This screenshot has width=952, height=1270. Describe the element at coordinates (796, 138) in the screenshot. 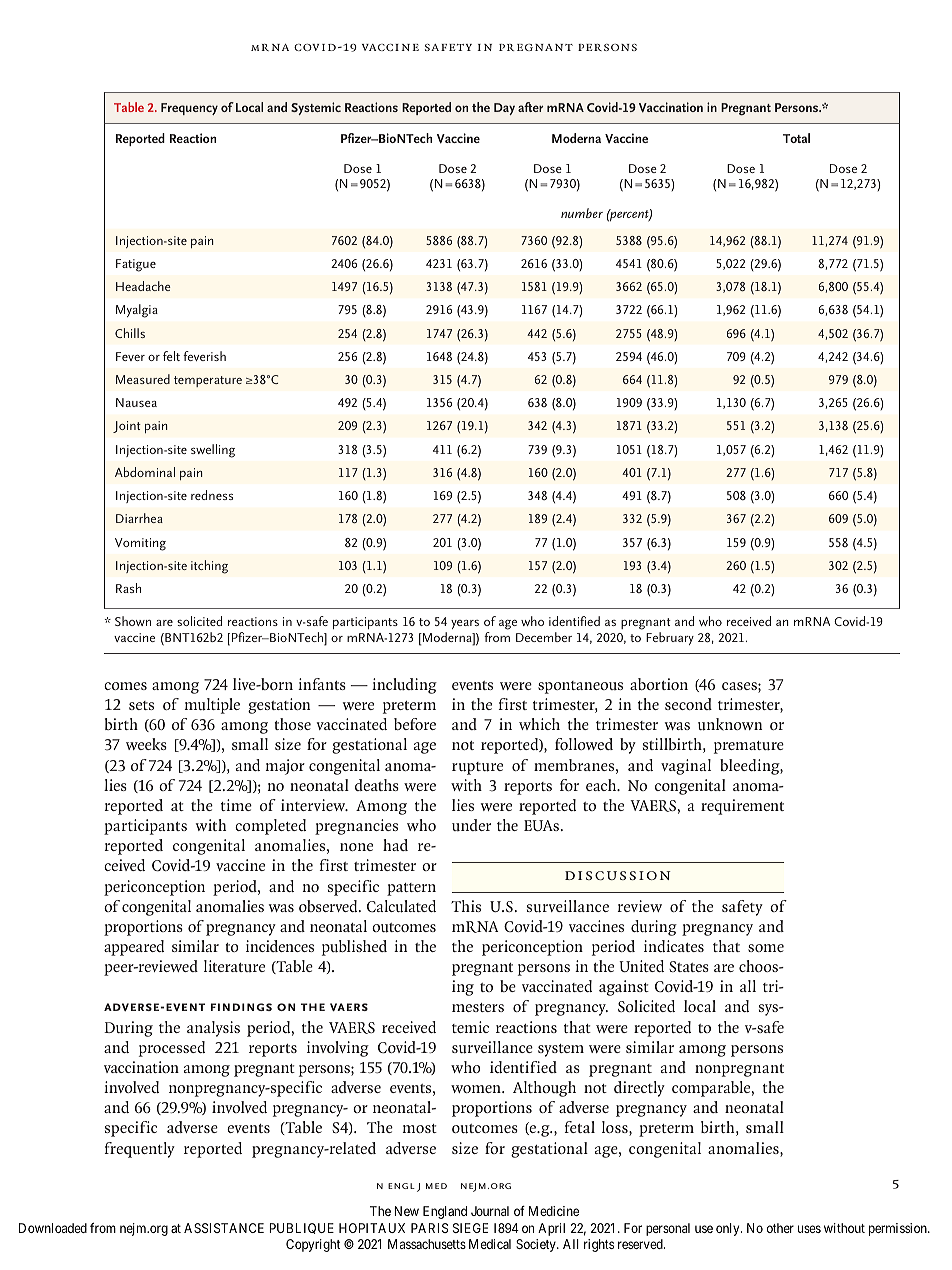

I see `Total` at that location.
